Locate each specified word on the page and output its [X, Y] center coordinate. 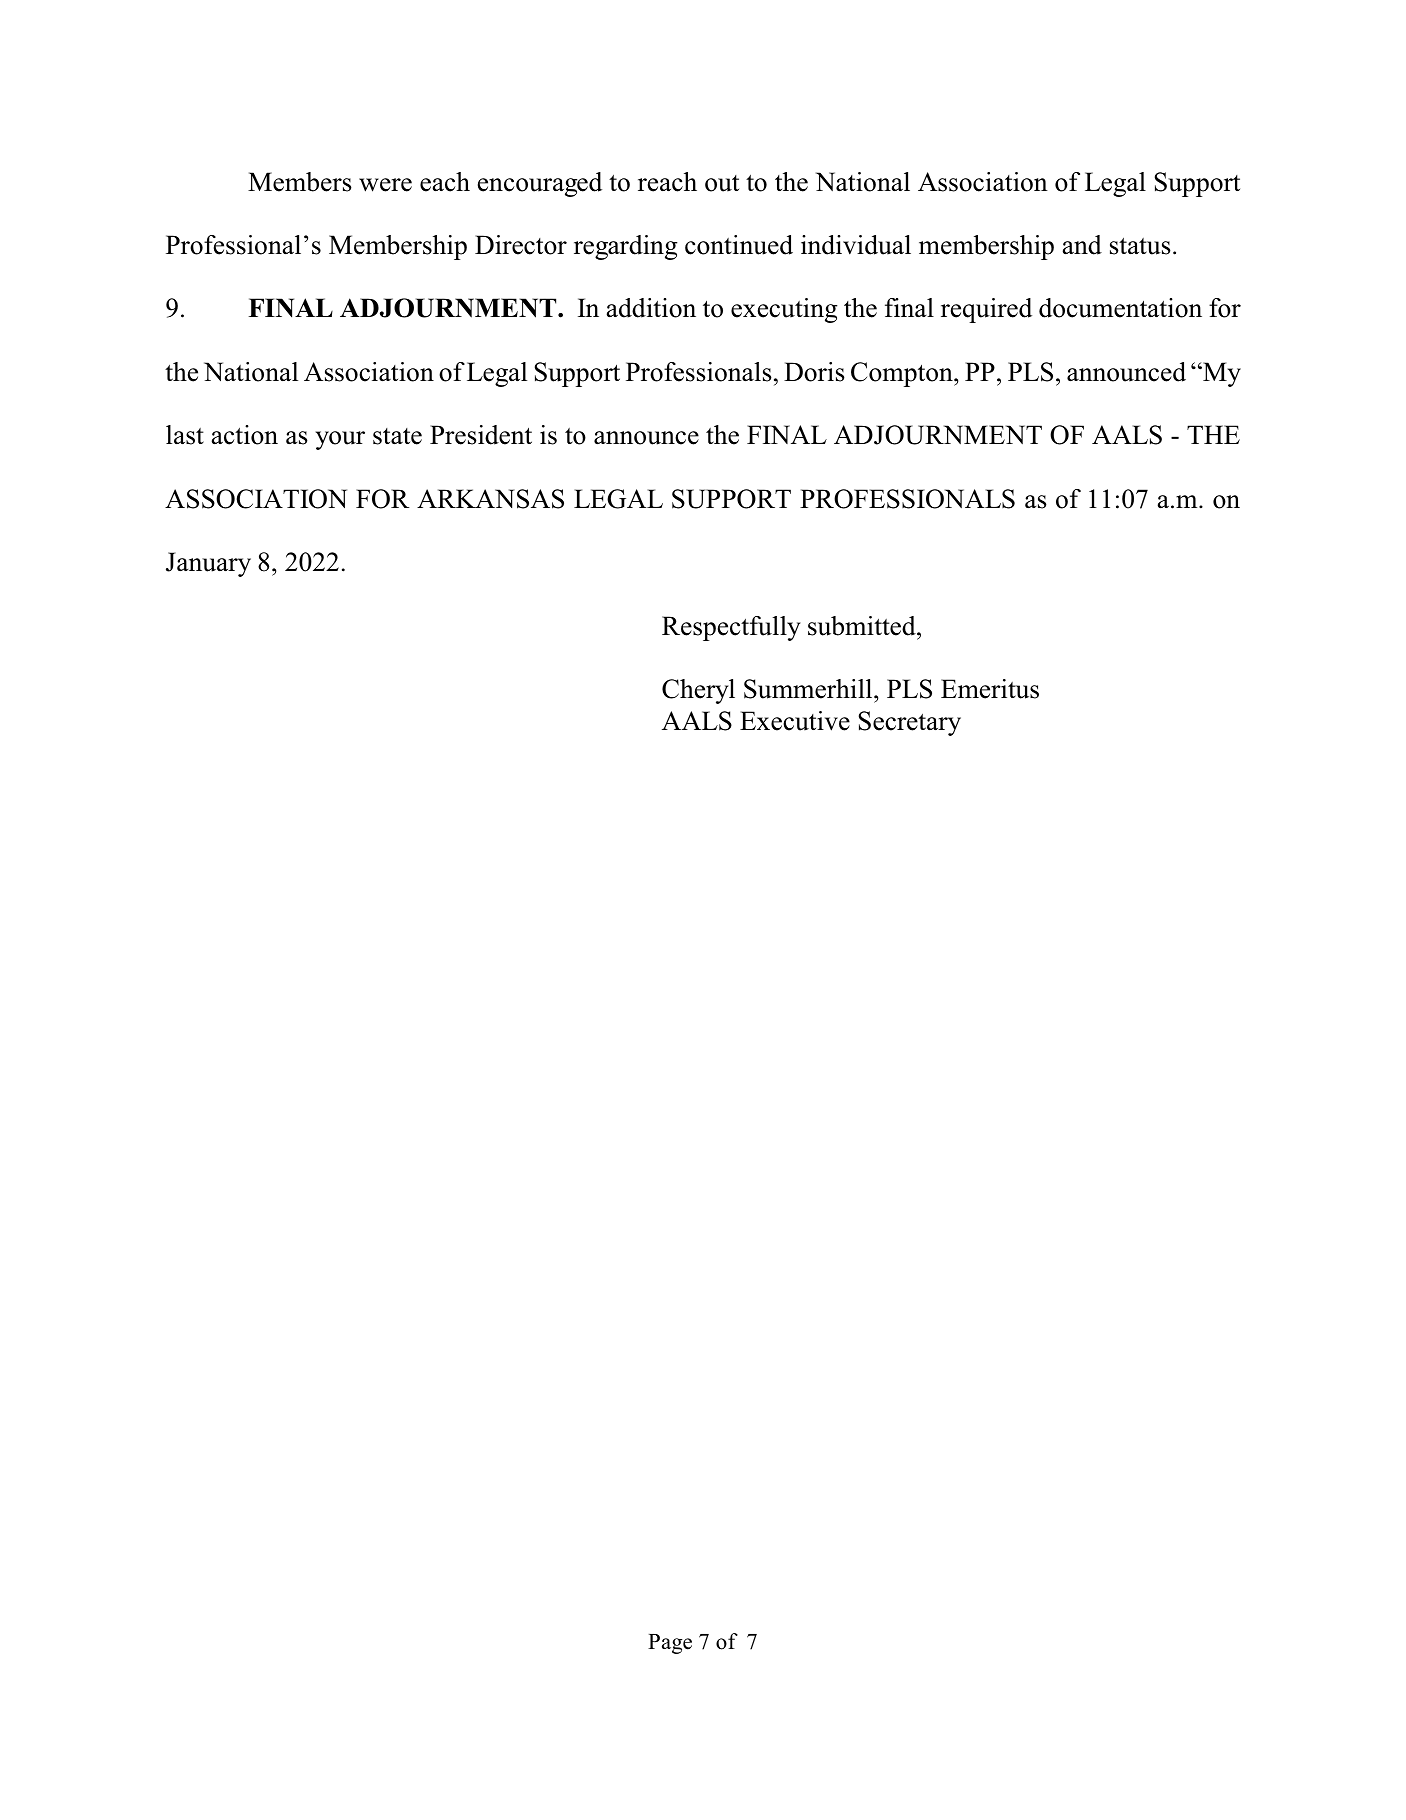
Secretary [910, 723]
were [385, 185]
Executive [795, 721]
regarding [626, 247]
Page [670, 1644]
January [208, 564]
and [1082, 245]
